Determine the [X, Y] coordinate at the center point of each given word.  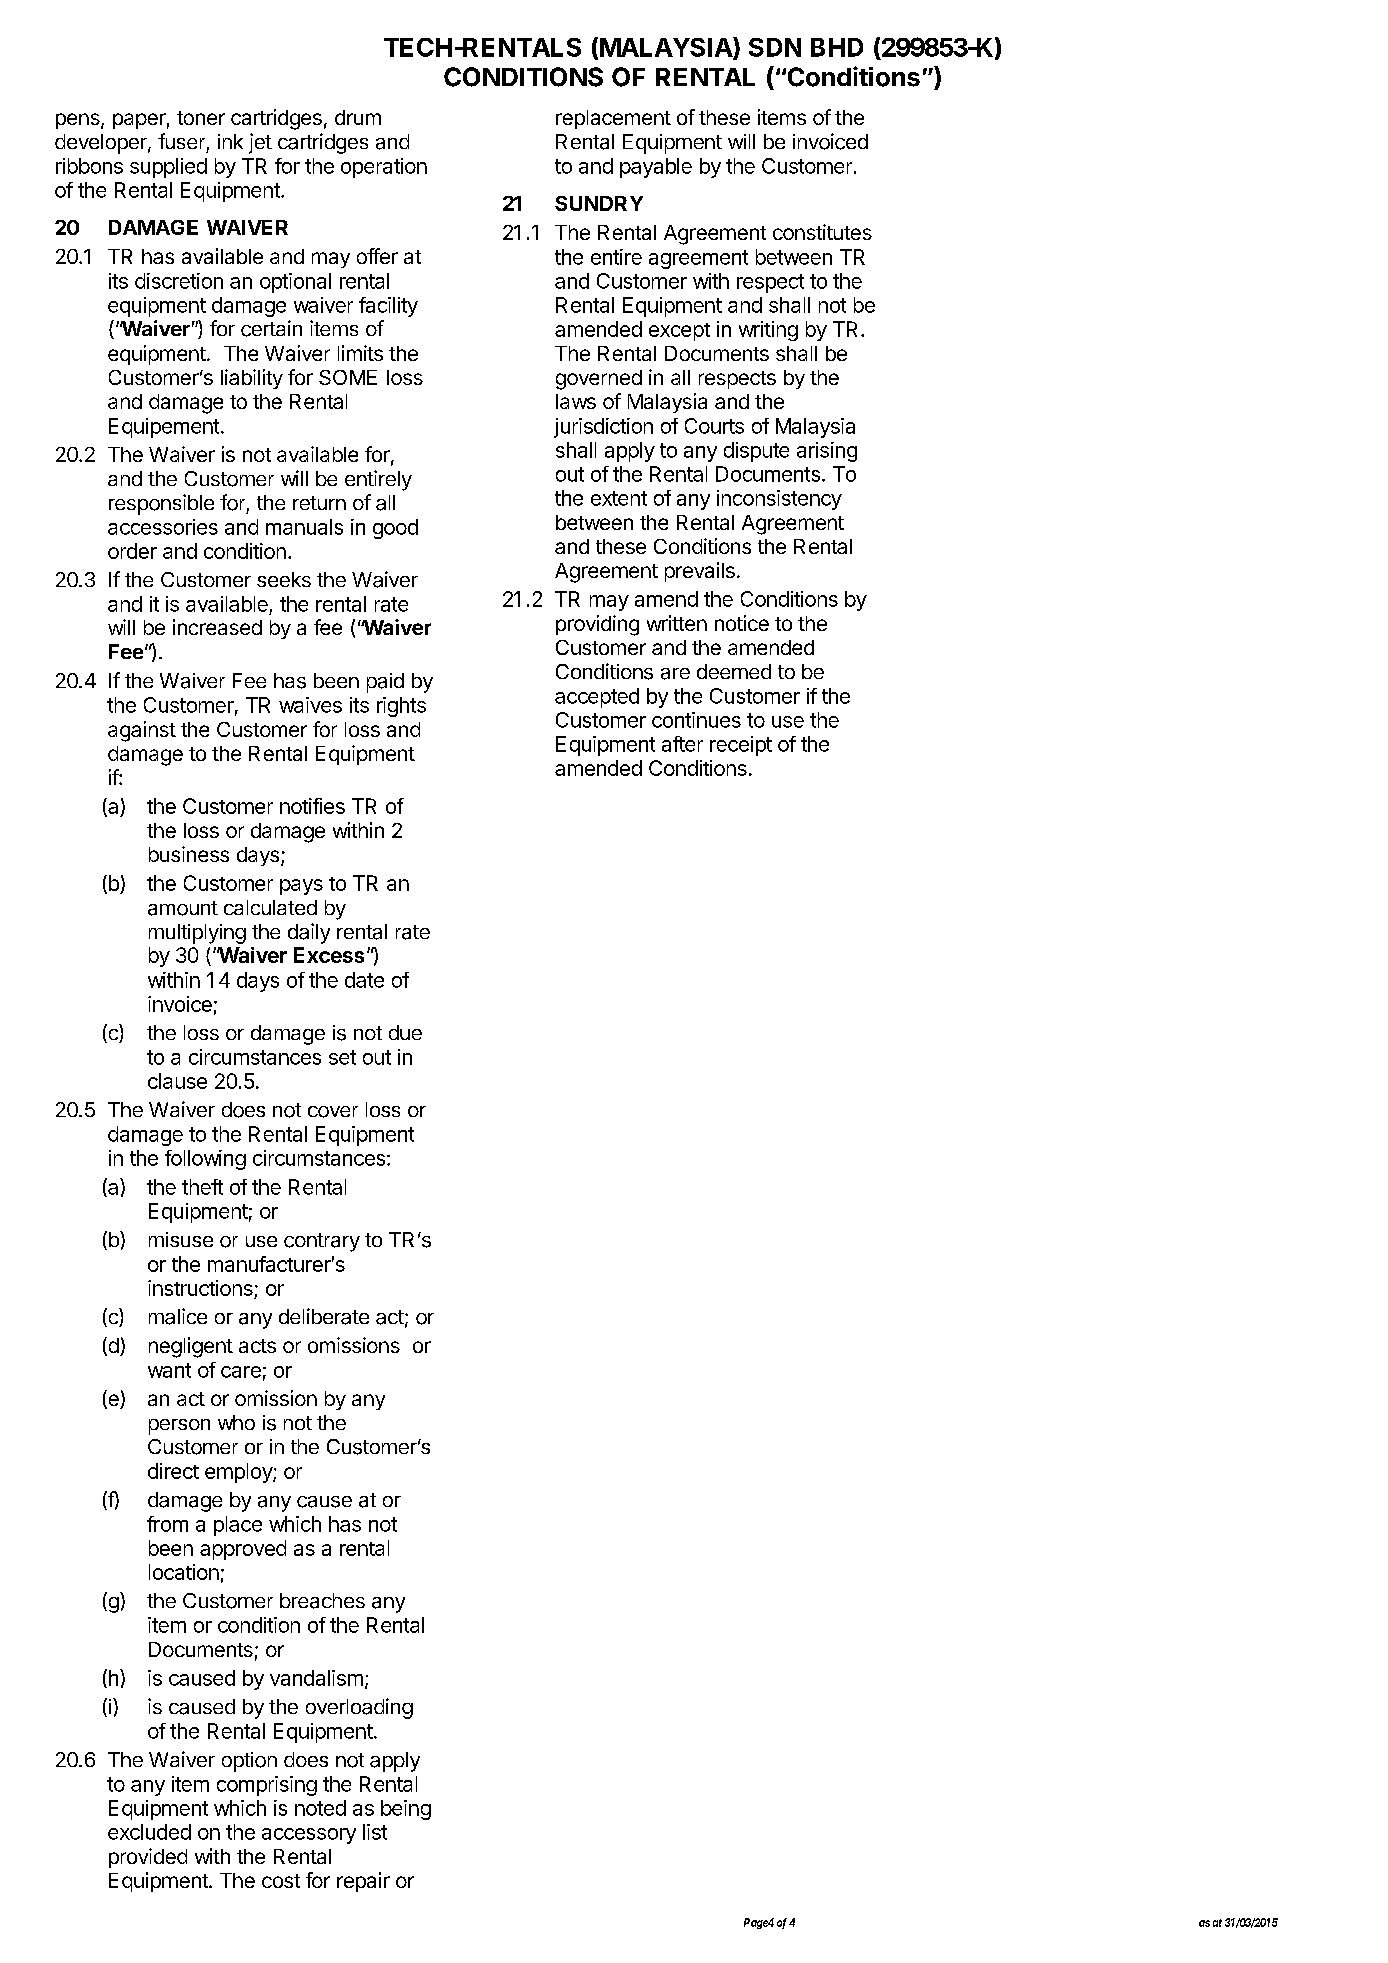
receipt [741, 746]
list [375, 1832]
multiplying [197, 934]
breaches [322, 1601]
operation [384, 168]
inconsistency [779, 500]
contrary [322, 1242]
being [406, 1810]
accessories [163, 527]
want [169, 1370]
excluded [149, 1832]
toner [201, 118]
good [395, 529]
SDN [775, 47]
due [405, 1032]
